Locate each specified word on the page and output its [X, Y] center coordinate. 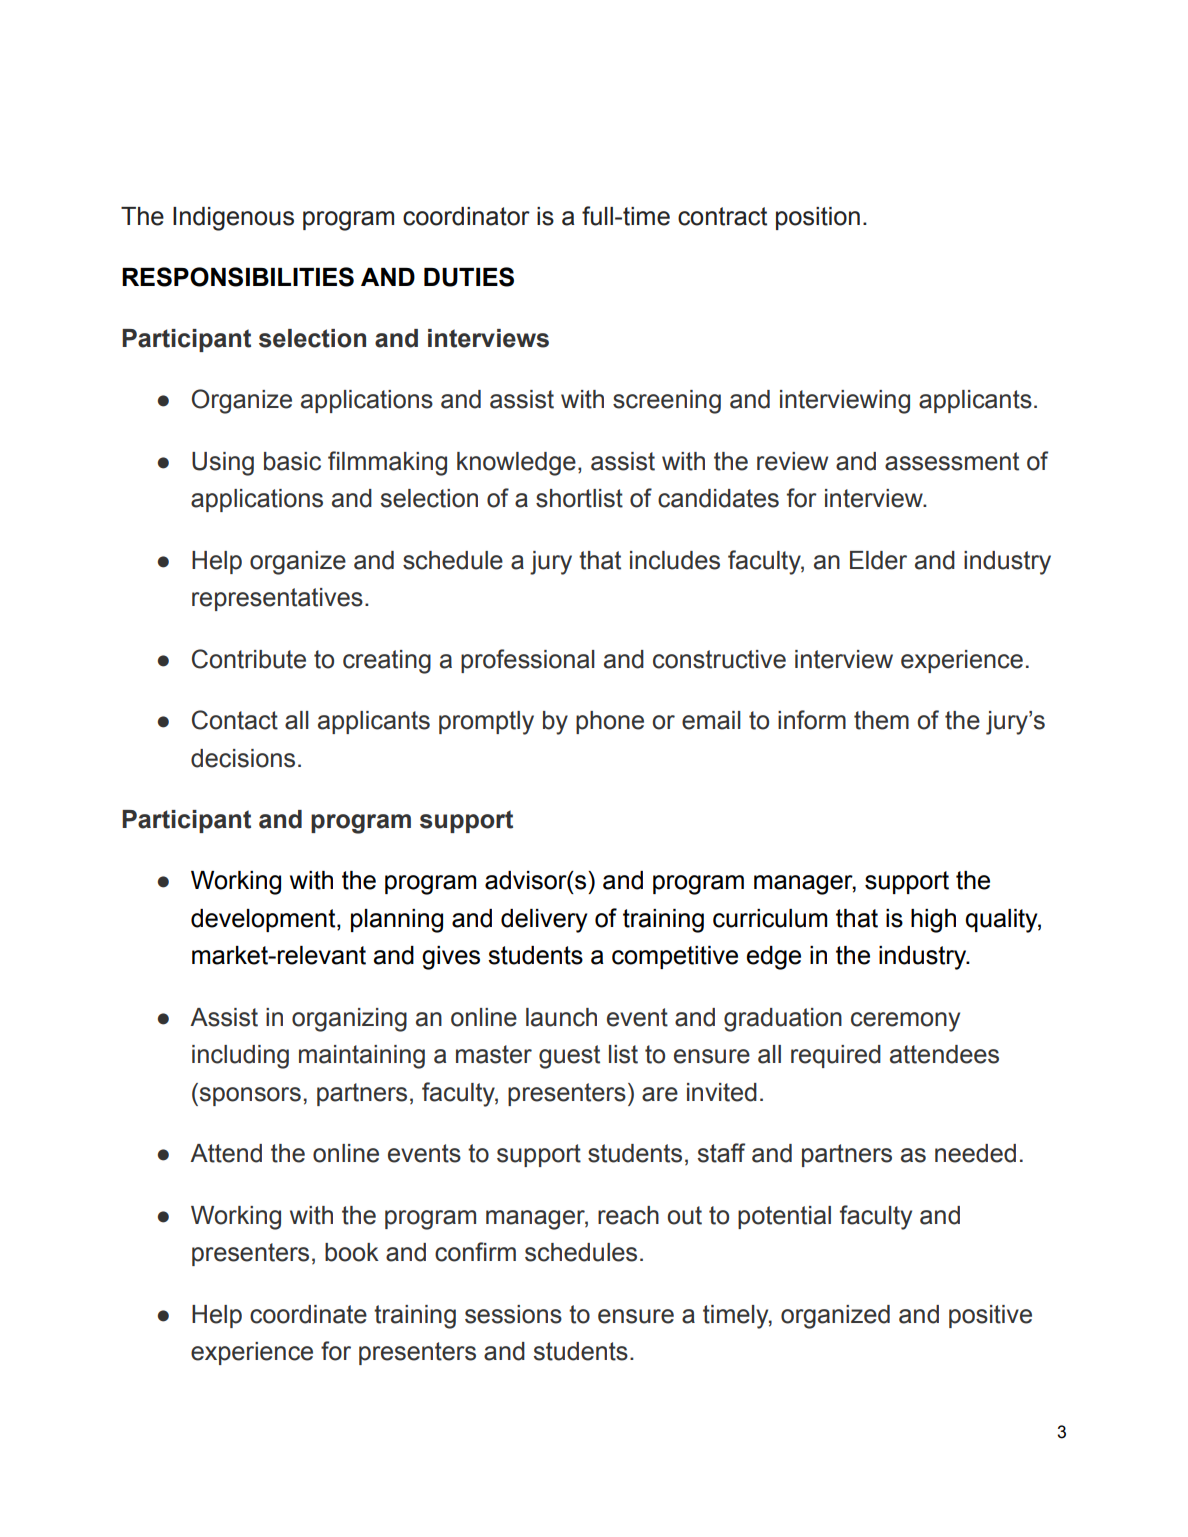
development [264, 920]
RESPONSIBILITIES [238, 277]
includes [675, 560]
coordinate [308, 1314]
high [933, 921]
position [818, 218]
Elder [878, 560]
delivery [544, 921]
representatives [277, 599]
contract [722, 216]
